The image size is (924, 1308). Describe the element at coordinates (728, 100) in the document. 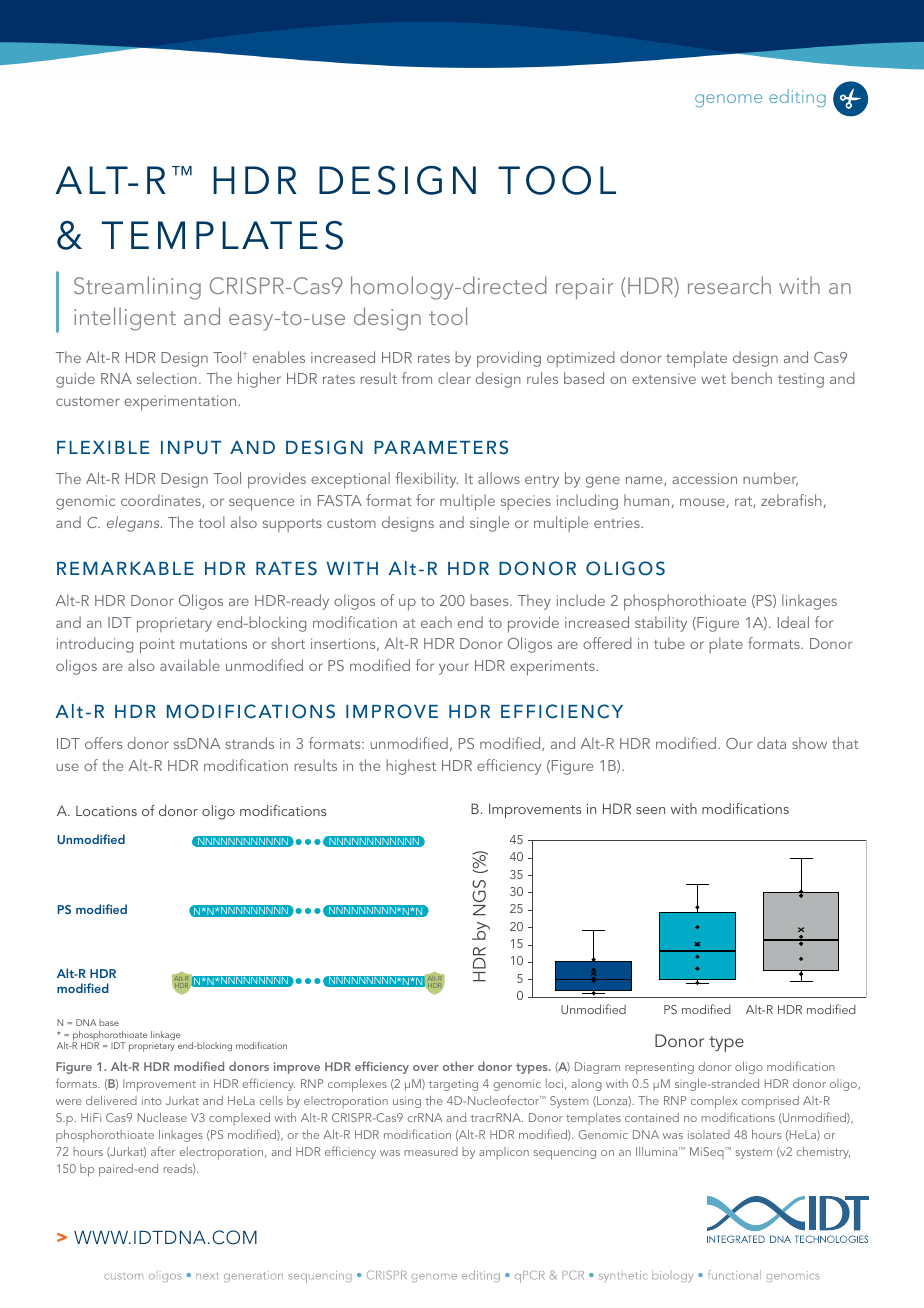

I see `genome` at that location.
